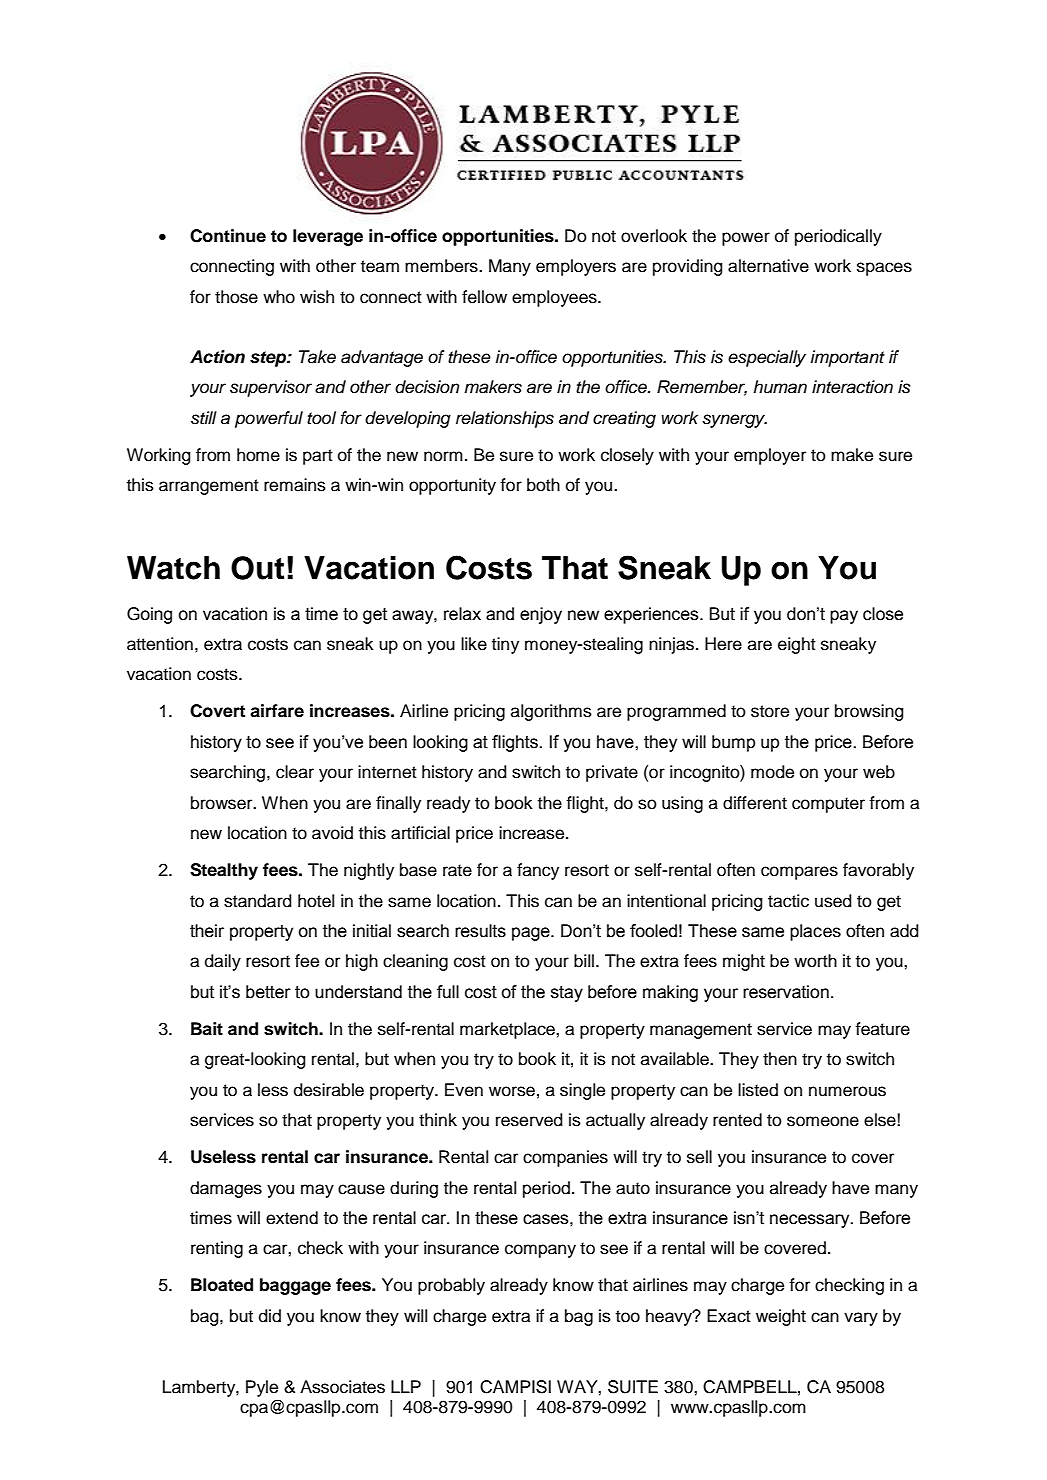 This image has width=1047, height=1480. Describe the element at coordinates (160, 644) in the image. I see `attention` at that location.
